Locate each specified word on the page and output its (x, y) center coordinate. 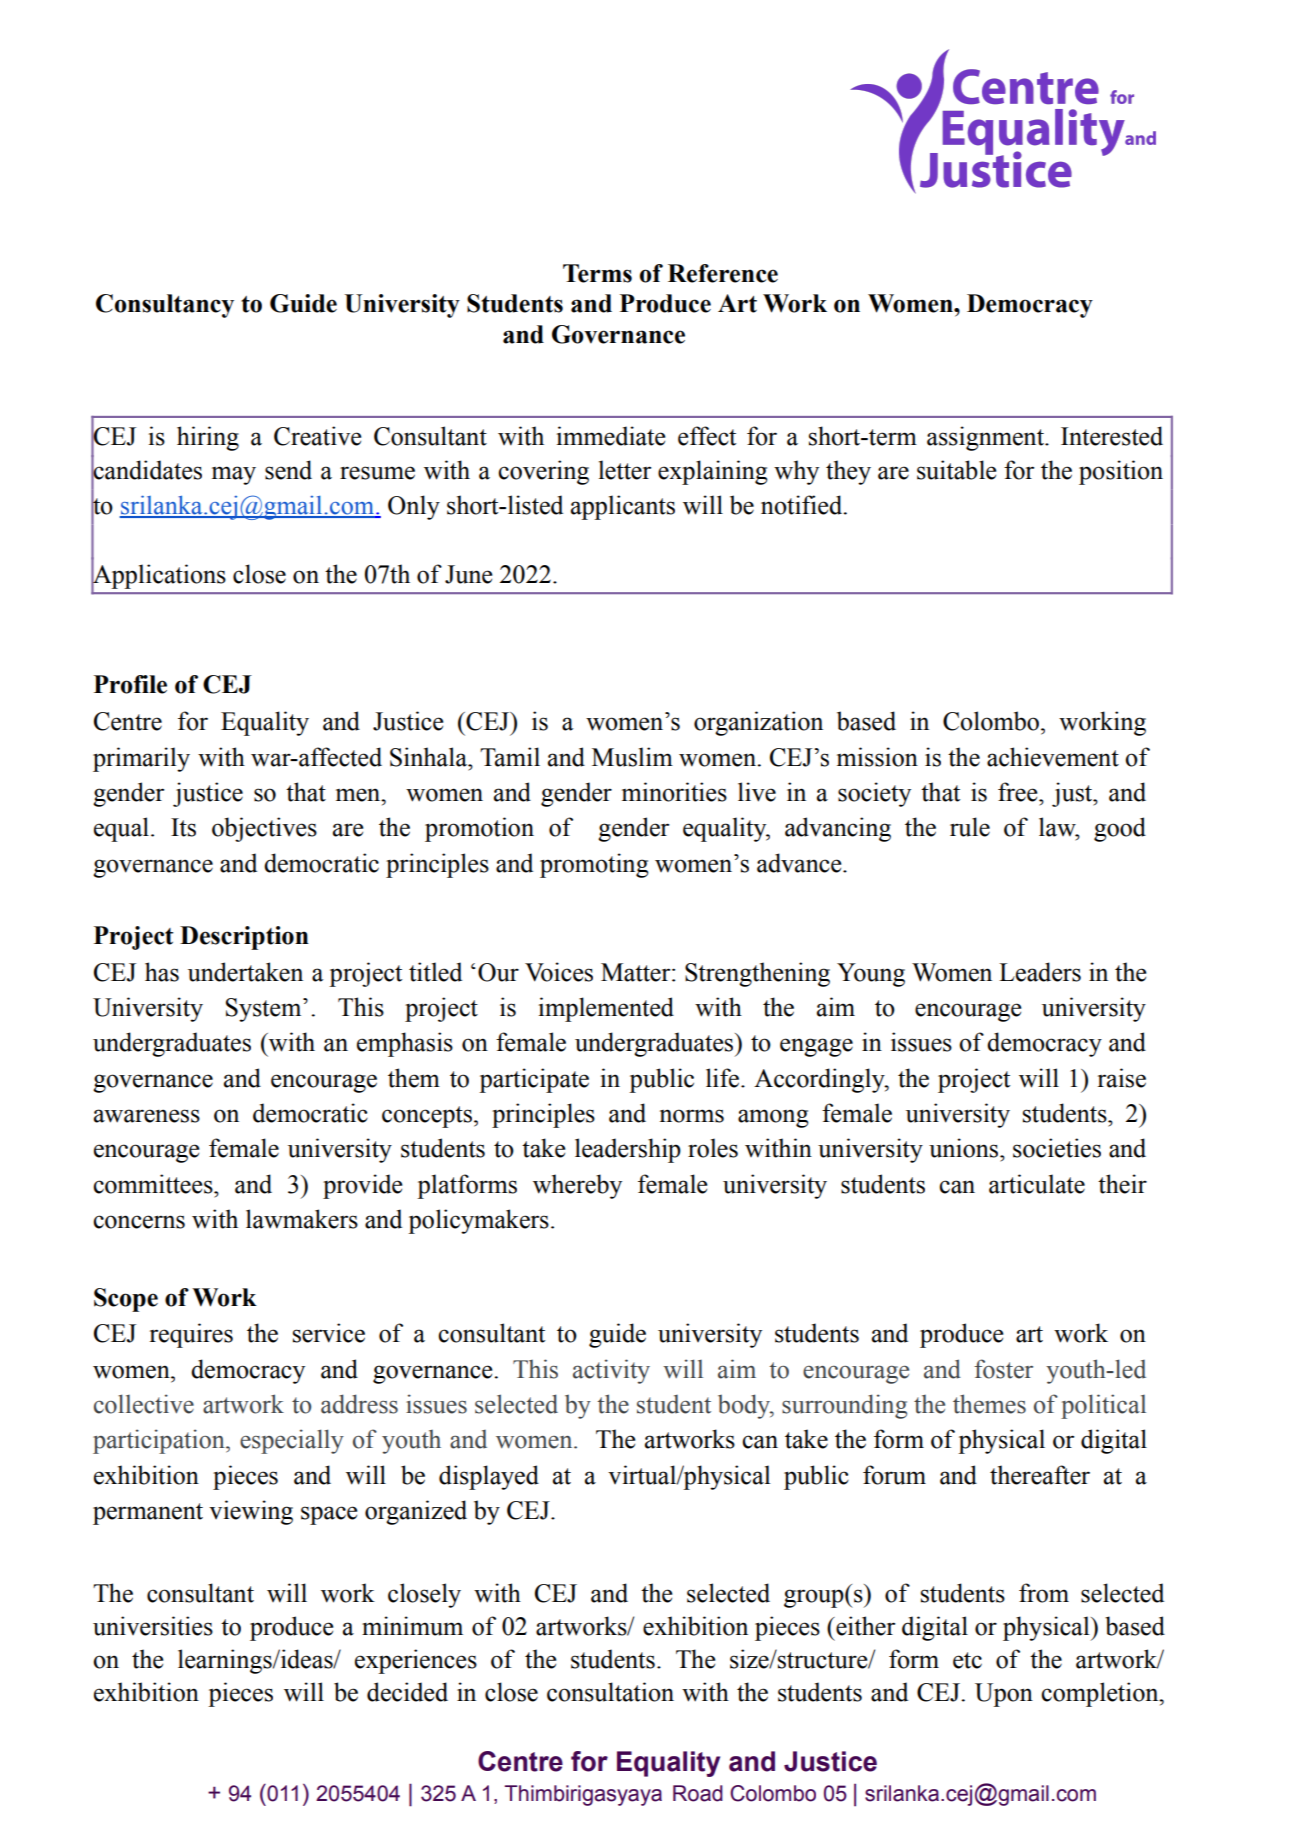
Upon (1004, 1695)
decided (407, 1692)
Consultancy (165, 306)
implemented (606, 1009)
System (265, 1010)
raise (1122, 1078)
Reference (723, 273)
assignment (986, 438)
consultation (610, 1692)
